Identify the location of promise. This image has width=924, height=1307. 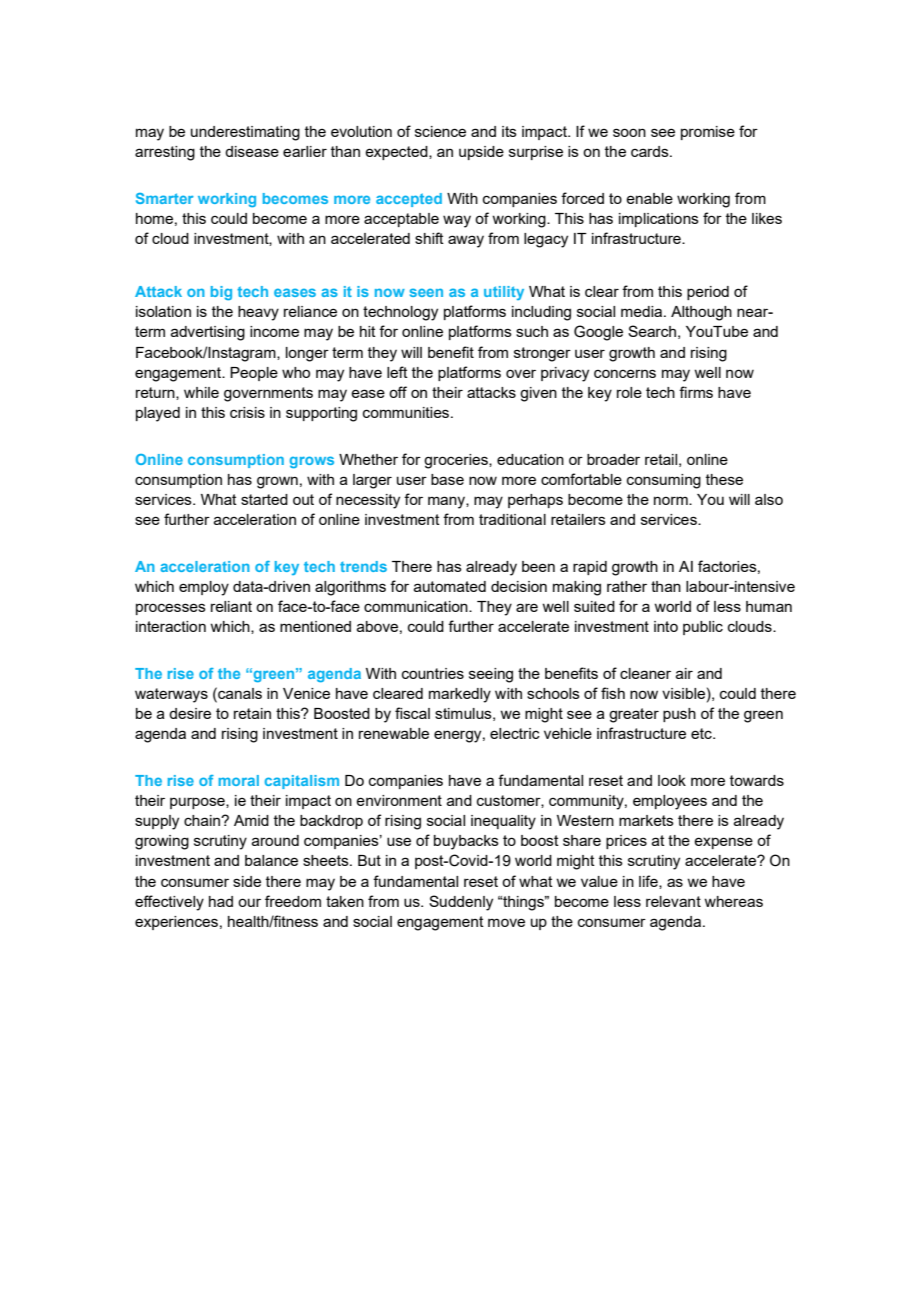
(708, 133).
